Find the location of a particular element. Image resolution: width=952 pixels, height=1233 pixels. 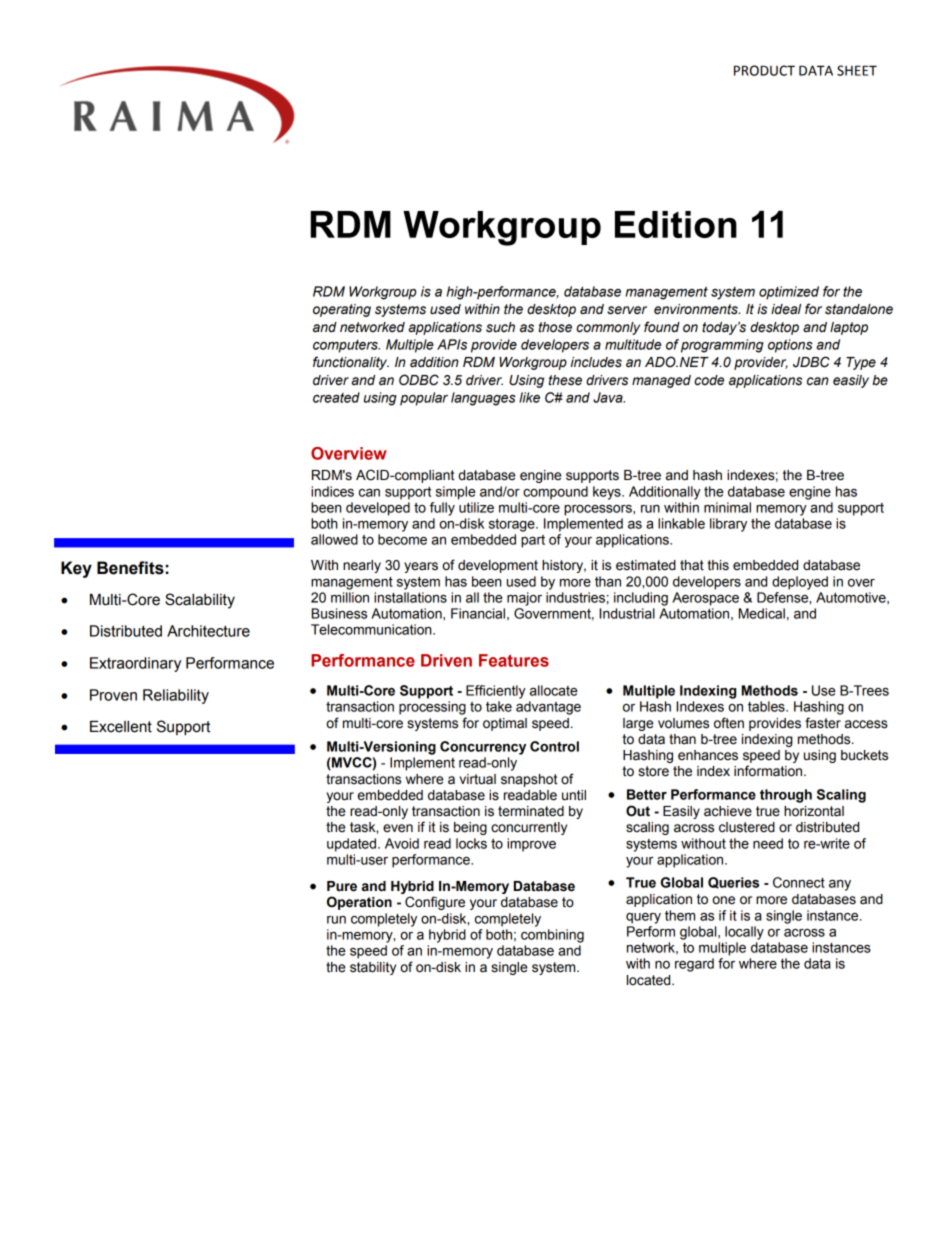

computers is located at coordinates (346, 346).
